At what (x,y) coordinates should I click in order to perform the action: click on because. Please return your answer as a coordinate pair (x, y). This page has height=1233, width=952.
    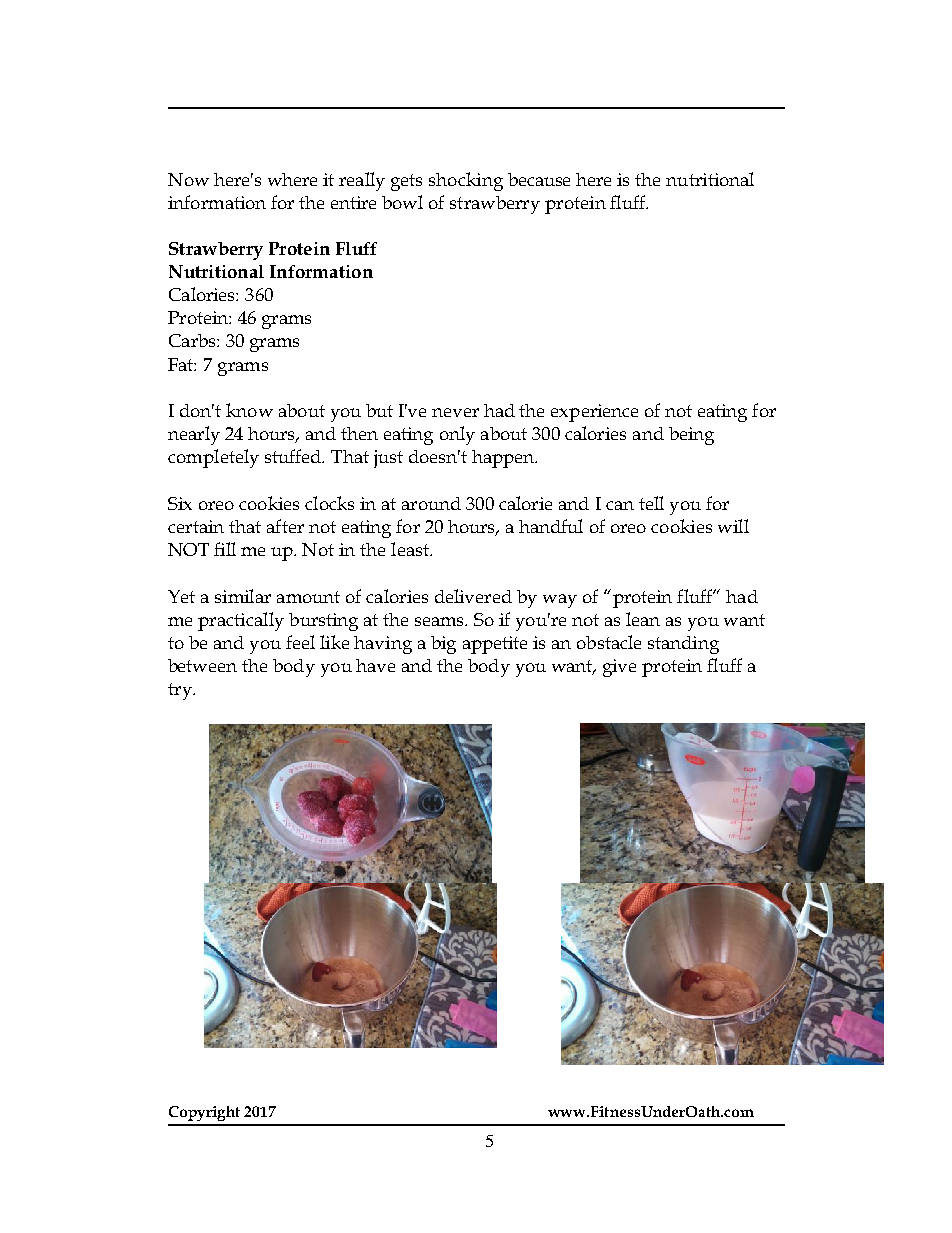
    Looking at the image, I should click on (539, 179).
